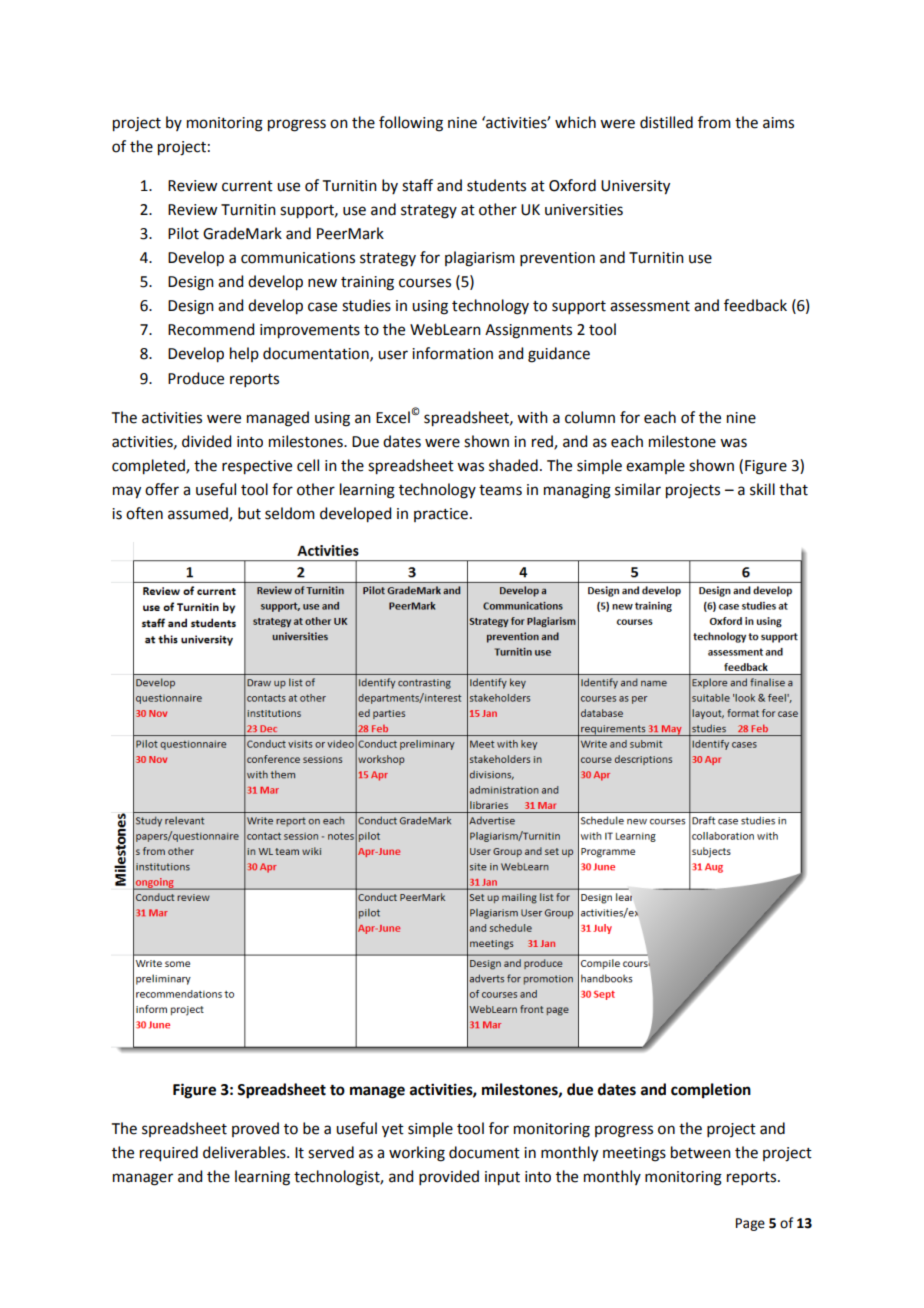 This screenshot has width=924, height=1308. Describe the element at coordinates (762, 489) in the screenshot. I see `skill` at that location.
